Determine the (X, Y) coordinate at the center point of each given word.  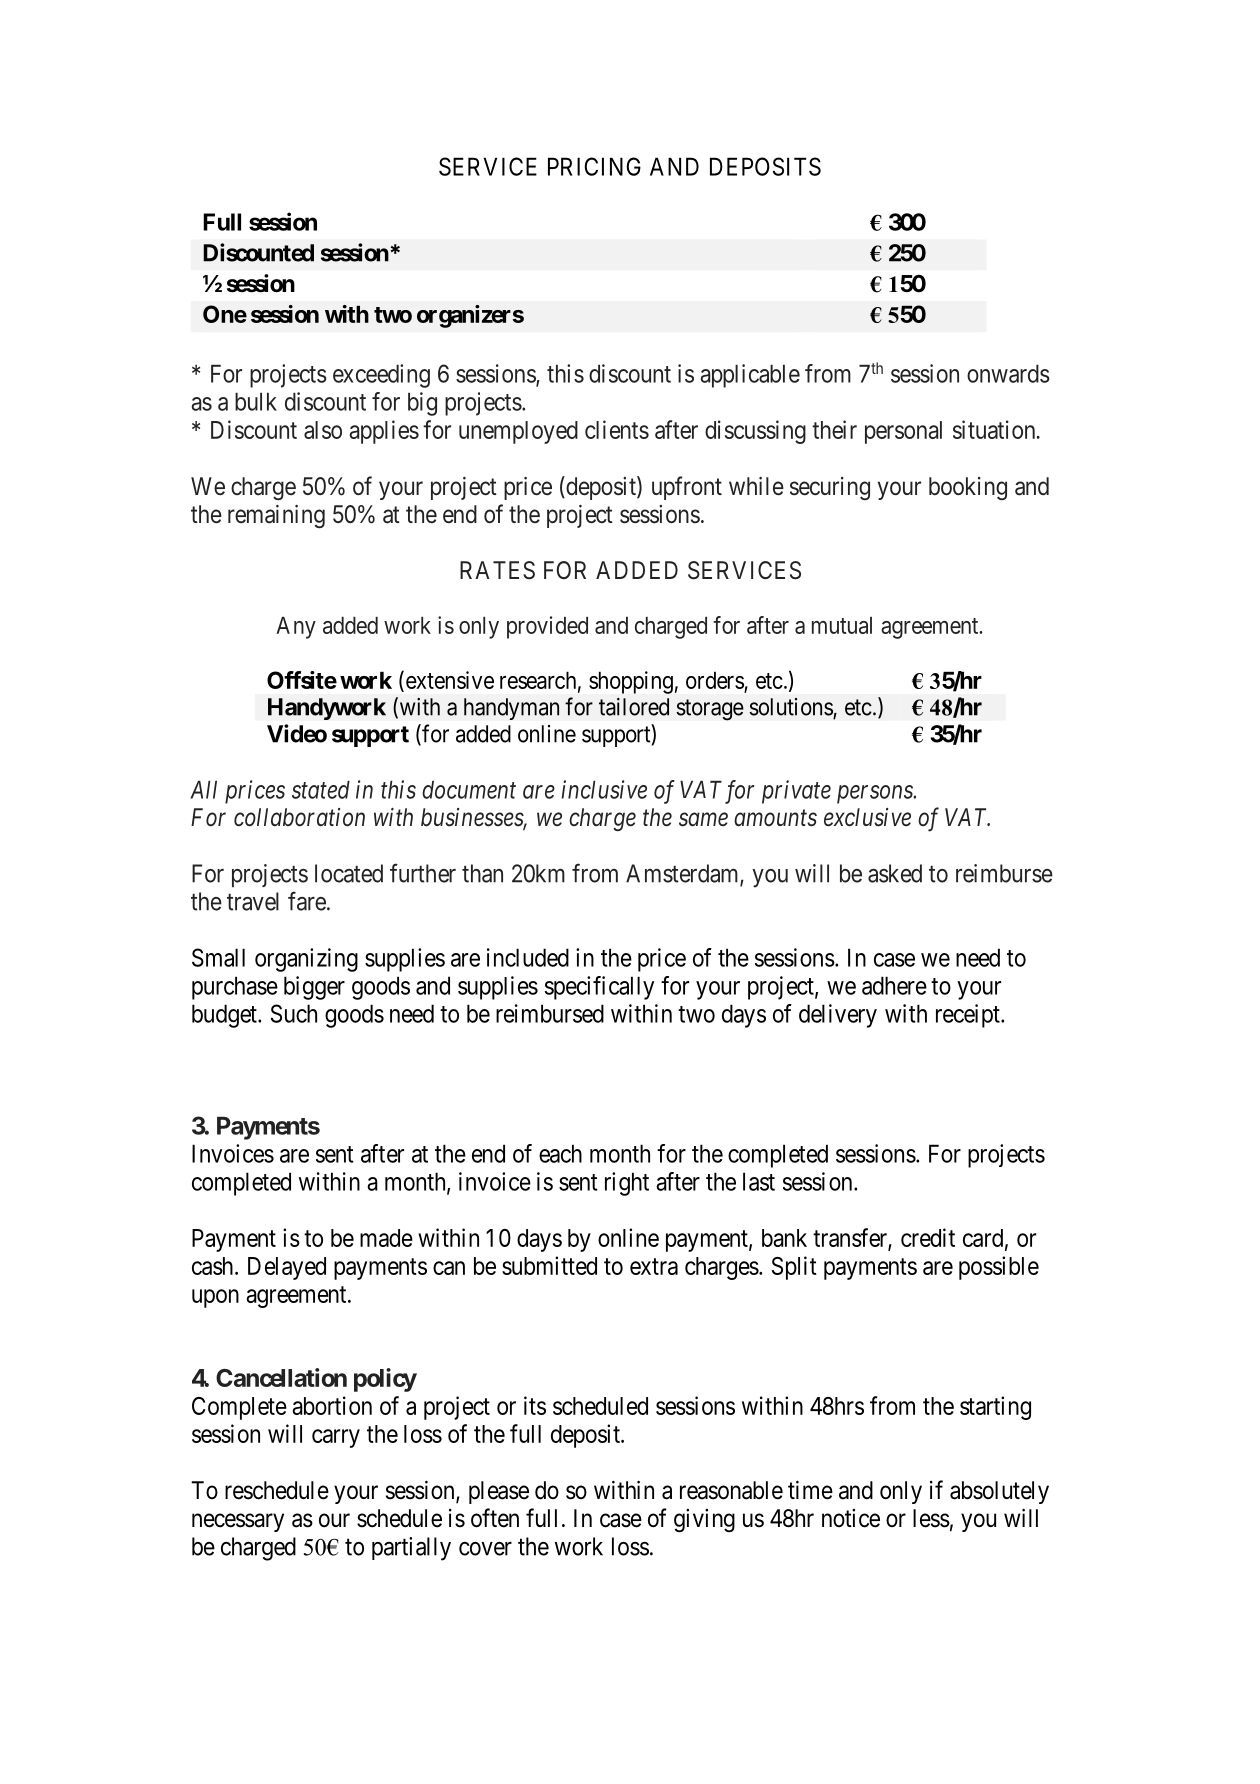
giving (704, 1521)
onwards (1008, 374)
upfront (687, 488)
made (386, 1238)
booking (968, 488)
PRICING (594, 166)
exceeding (381, 376)
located (349, 873)
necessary (238, 1522)
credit (928, 1237)
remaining (276, 516)
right (627, 1184)
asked (895, 873)
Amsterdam (683, 874)
